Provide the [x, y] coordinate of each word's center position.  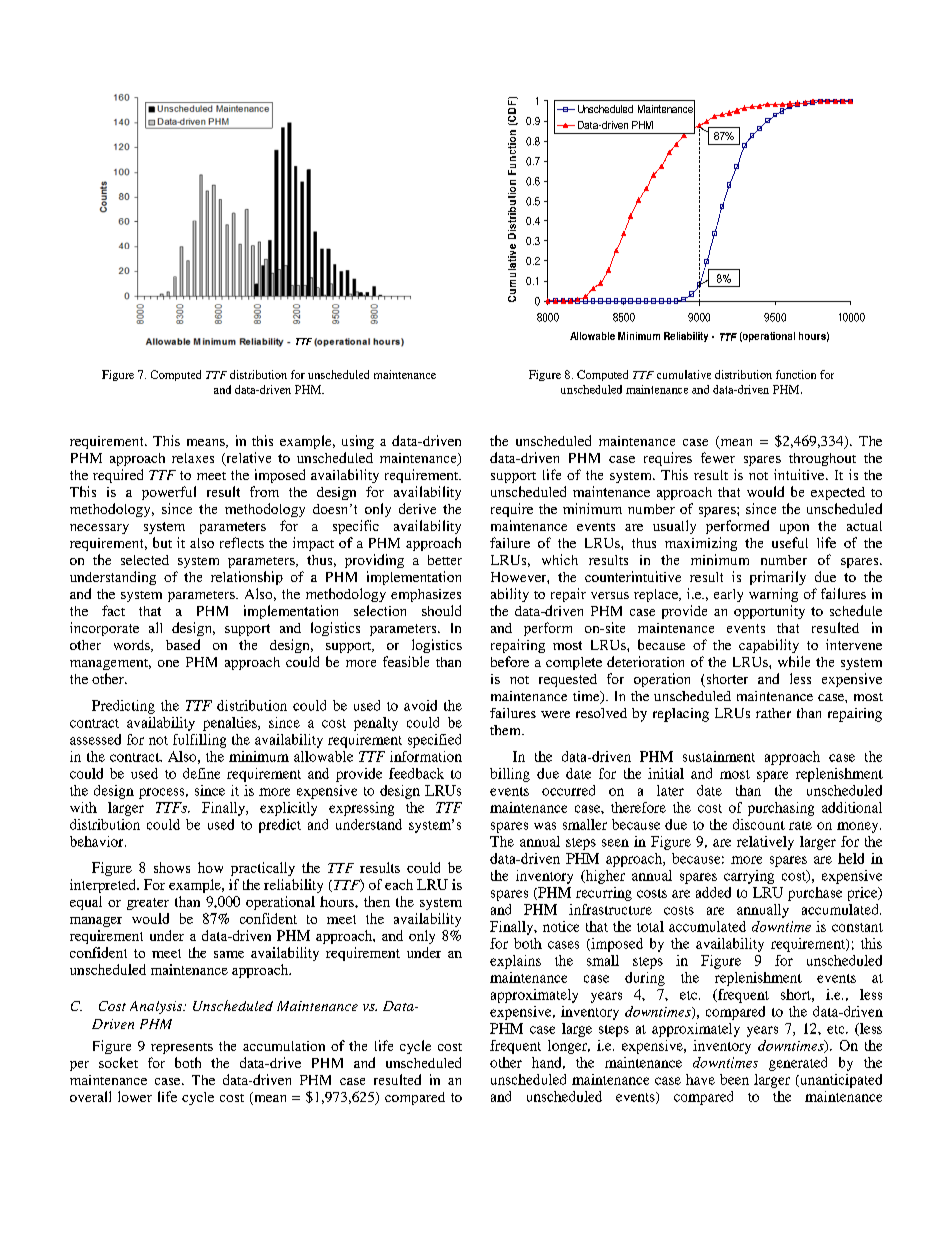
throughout [822, 459]
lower [135, 1096]
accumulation [284, 1046]
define [201, 773]
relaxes [193, 458]
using [358, 442]
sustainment [719, 756]
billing [510, 775]
